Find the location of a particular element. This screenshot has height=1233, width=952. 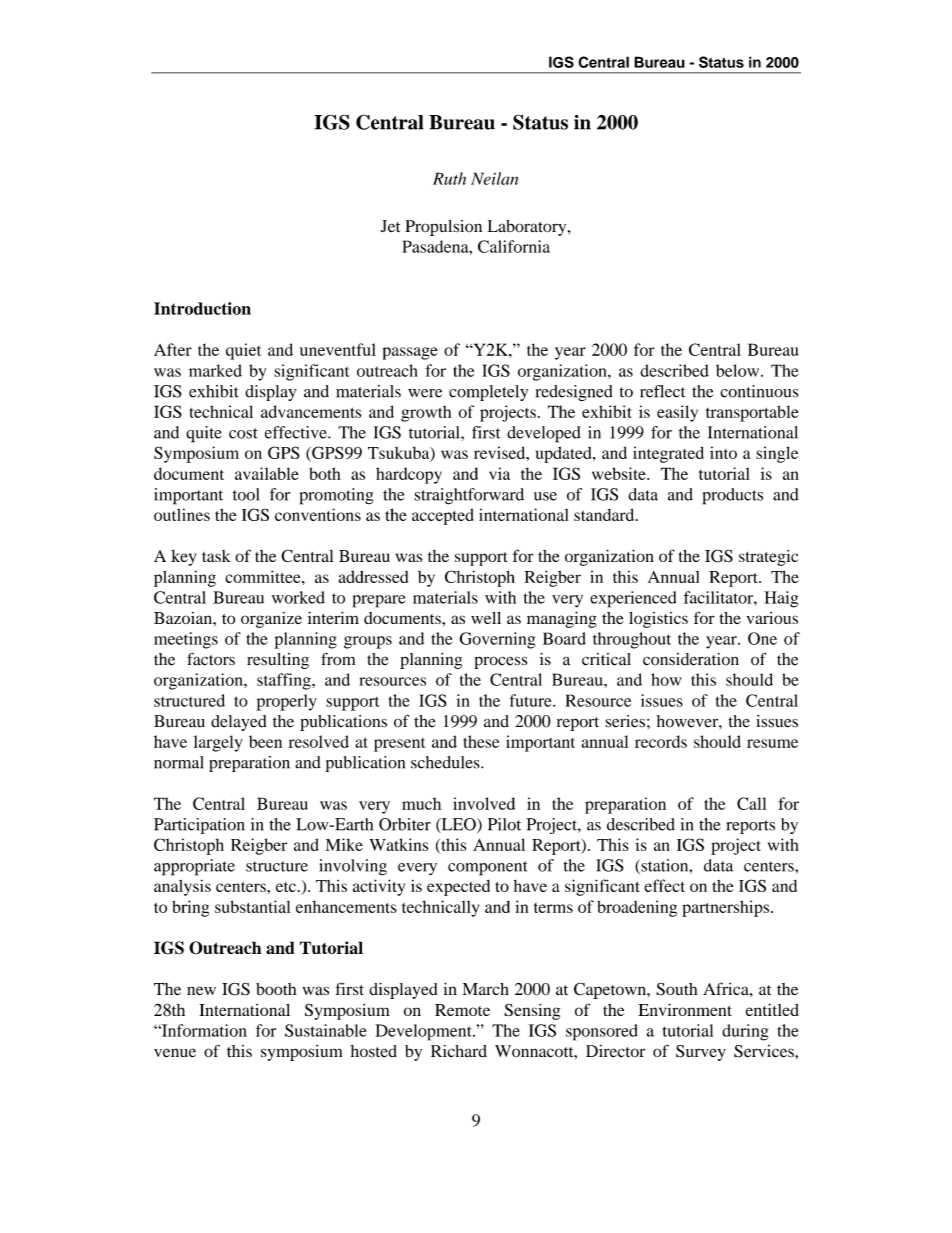

records is located at coordinates (661, 741).
